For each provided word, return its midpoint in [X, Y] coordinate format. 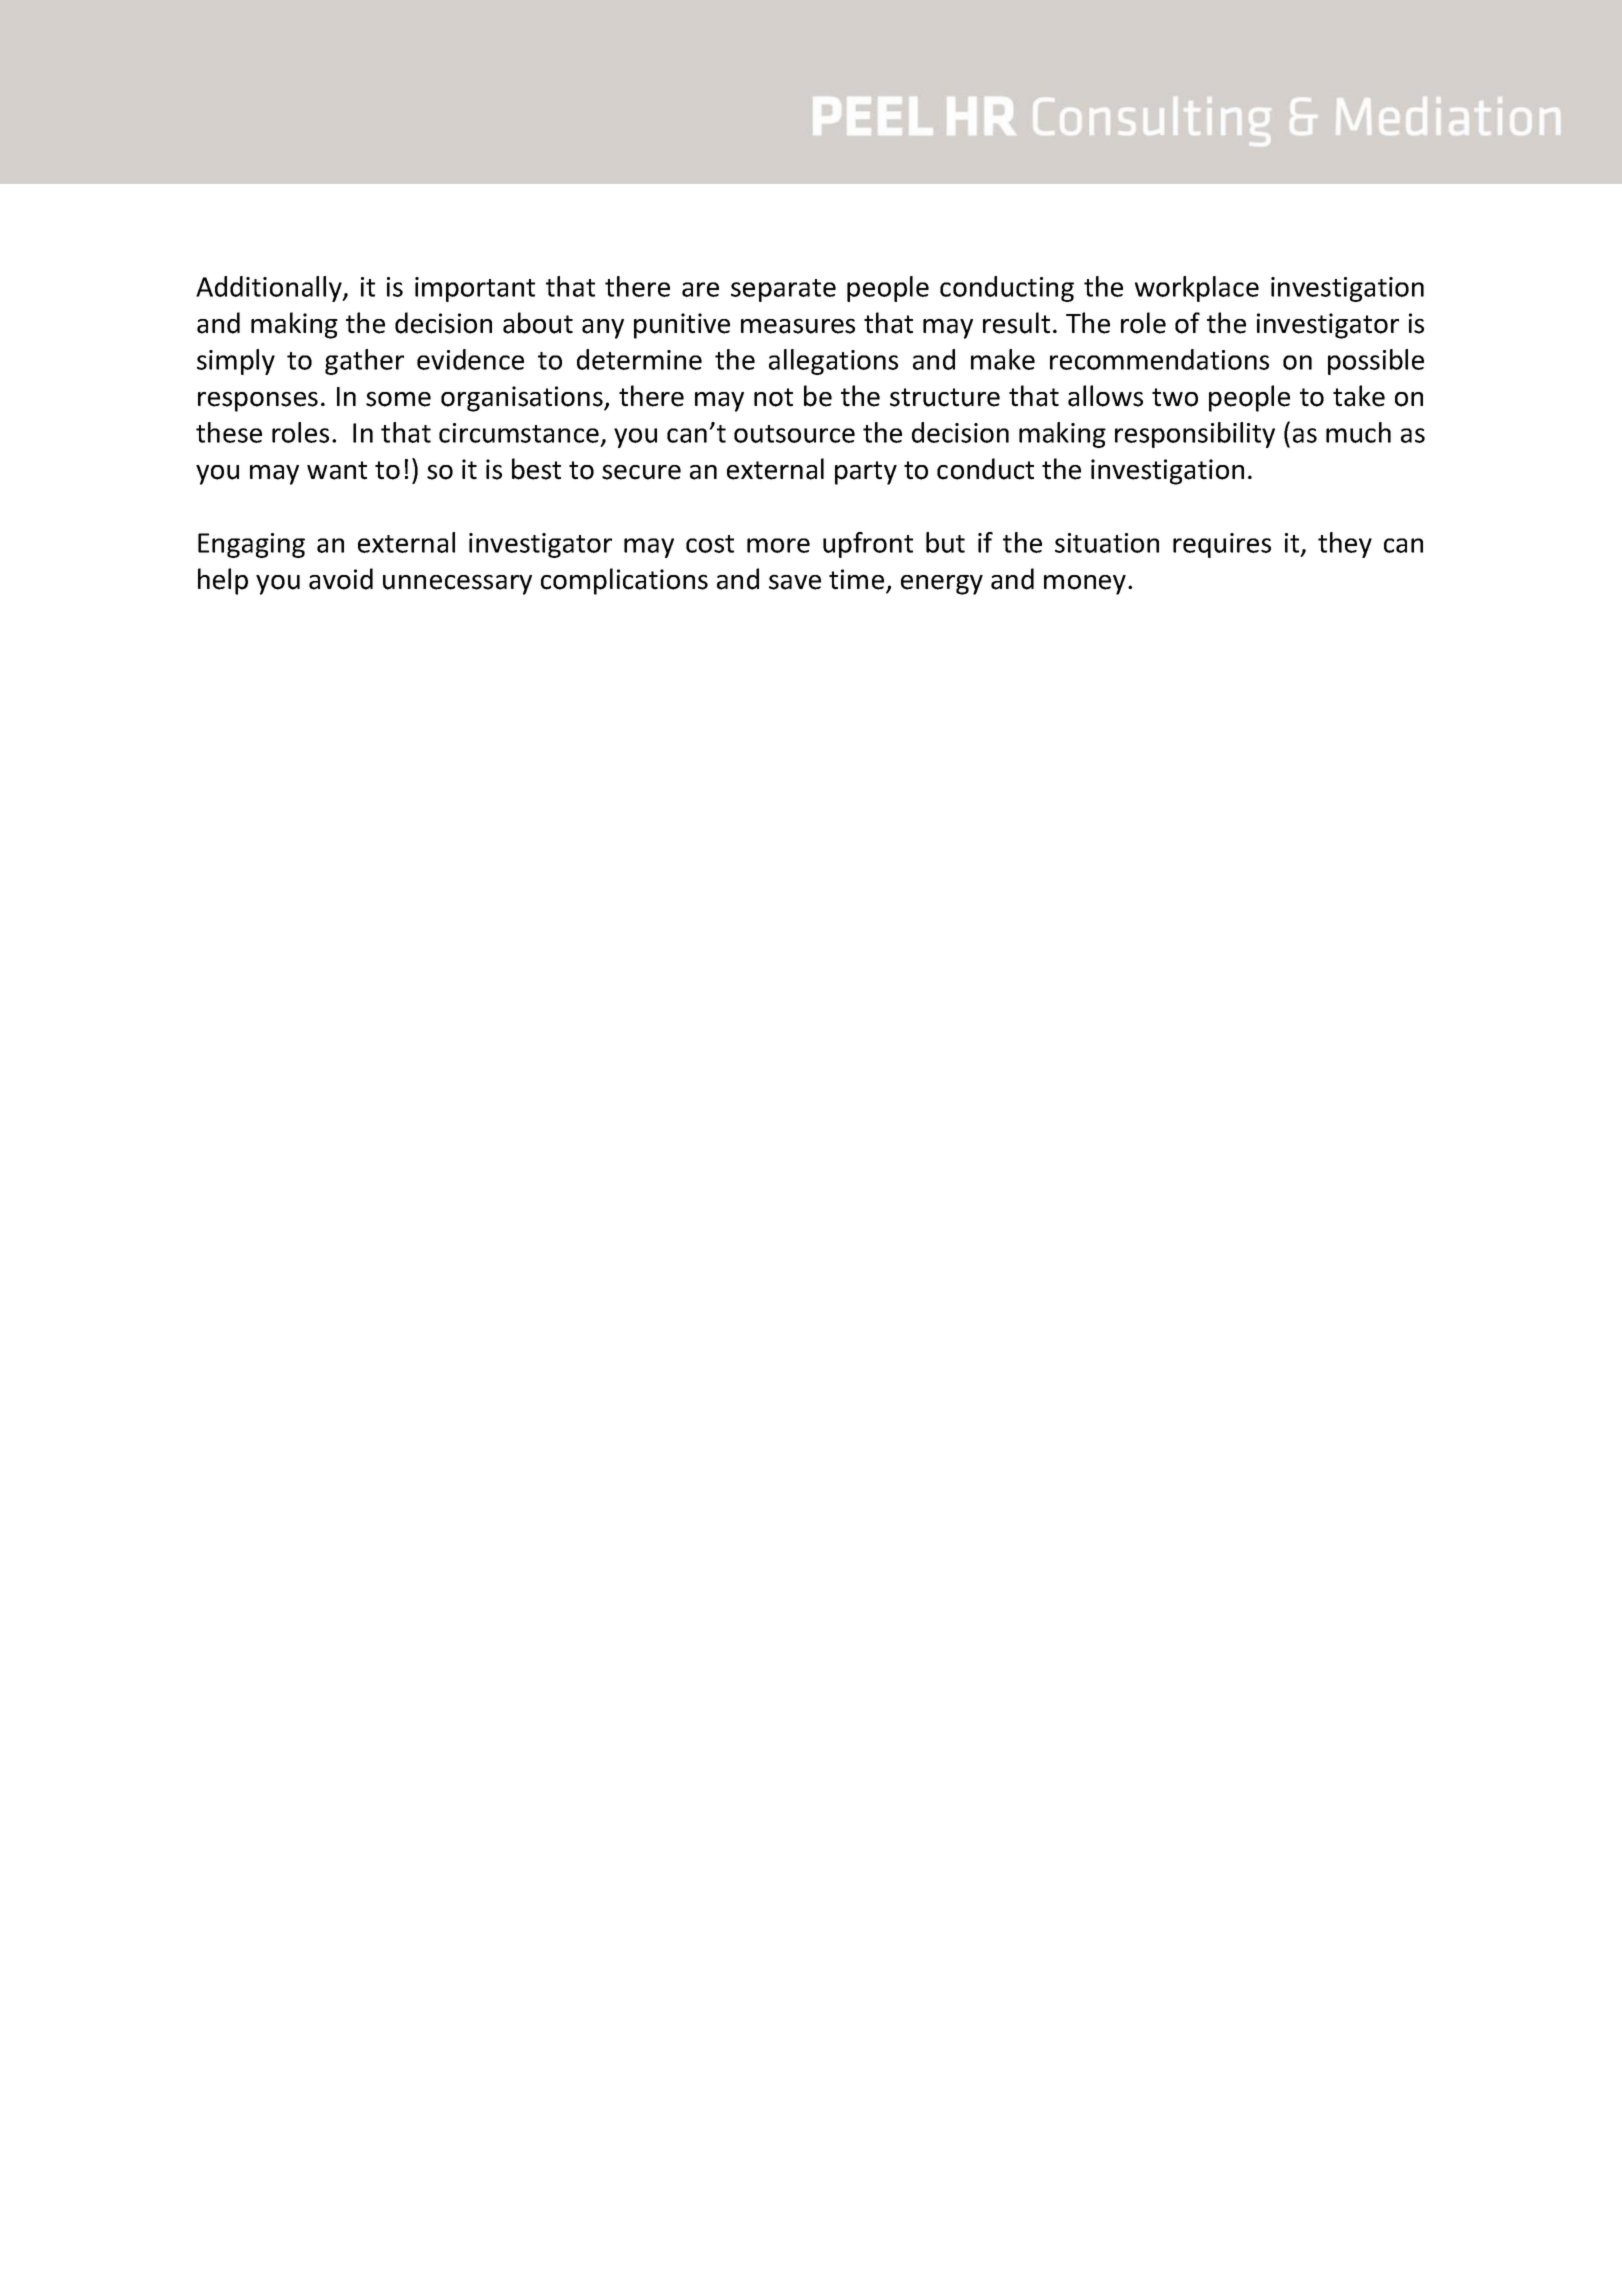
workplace [1197, 289]
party [866, 473]
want [337, 470]
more [778, 545]
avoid [341, 579]
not [773, 397]
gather [364, 362]
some [398, 399]
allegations [833, 362]
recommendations [1159, 359]
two [1175, 397]
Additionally [270, 289]
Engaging [251, 545]
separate [783, 290]
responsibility [1195, 435]
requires [1222, 545]
